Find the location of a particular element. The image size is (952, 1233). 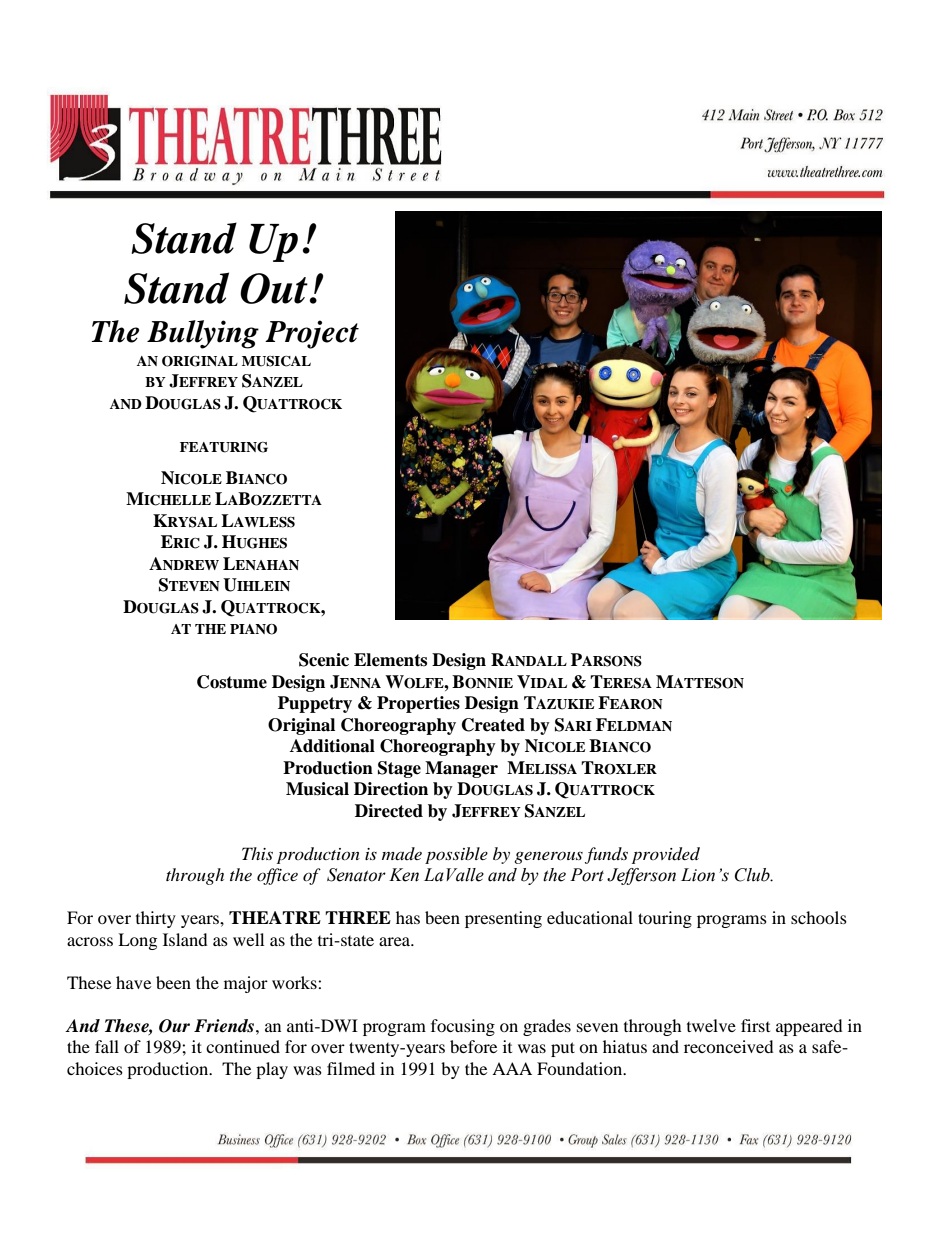

Elements is located at coordinates (390, 660).
